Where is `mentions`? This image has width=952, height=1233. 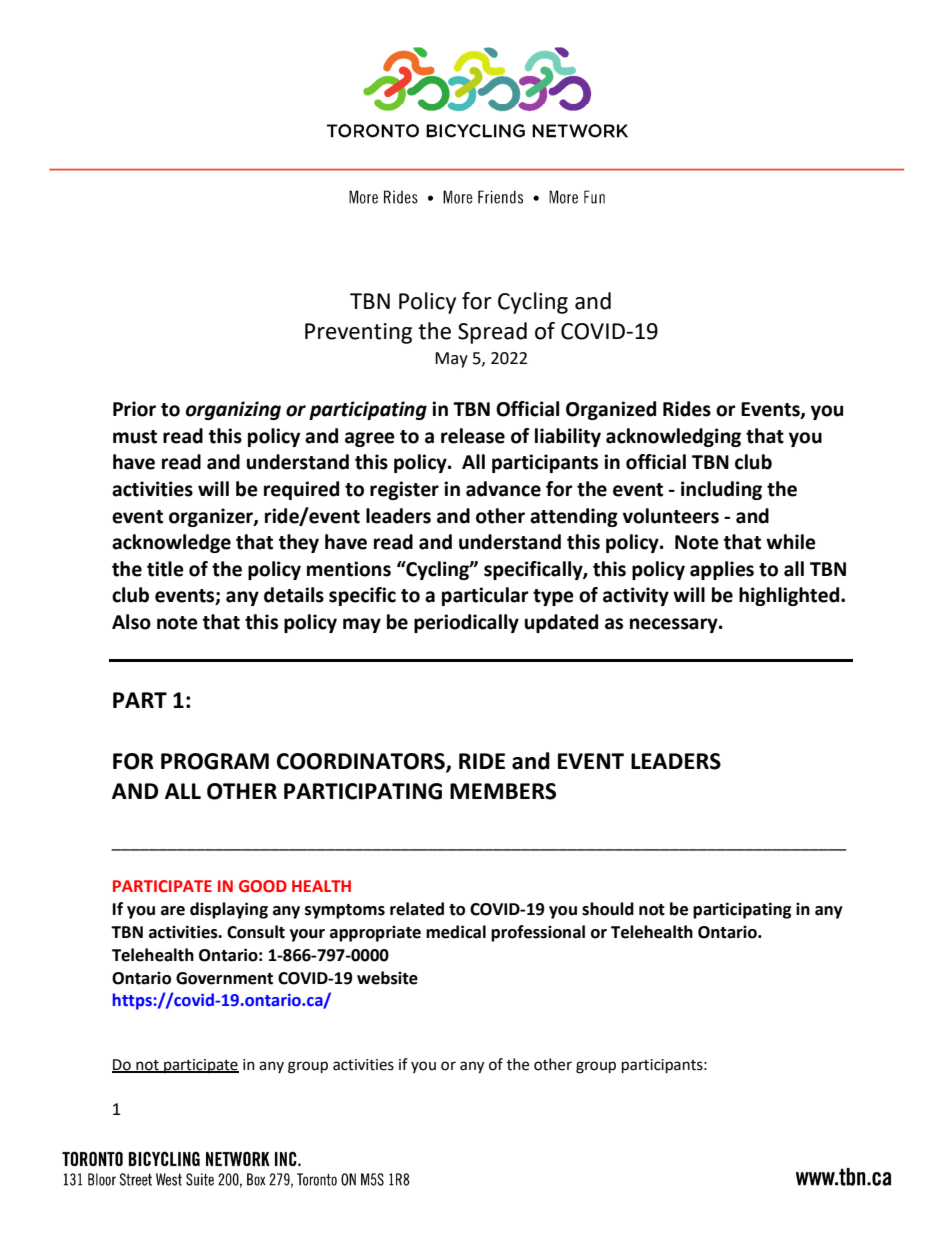
mentions is located at coordinates (349, 569).
